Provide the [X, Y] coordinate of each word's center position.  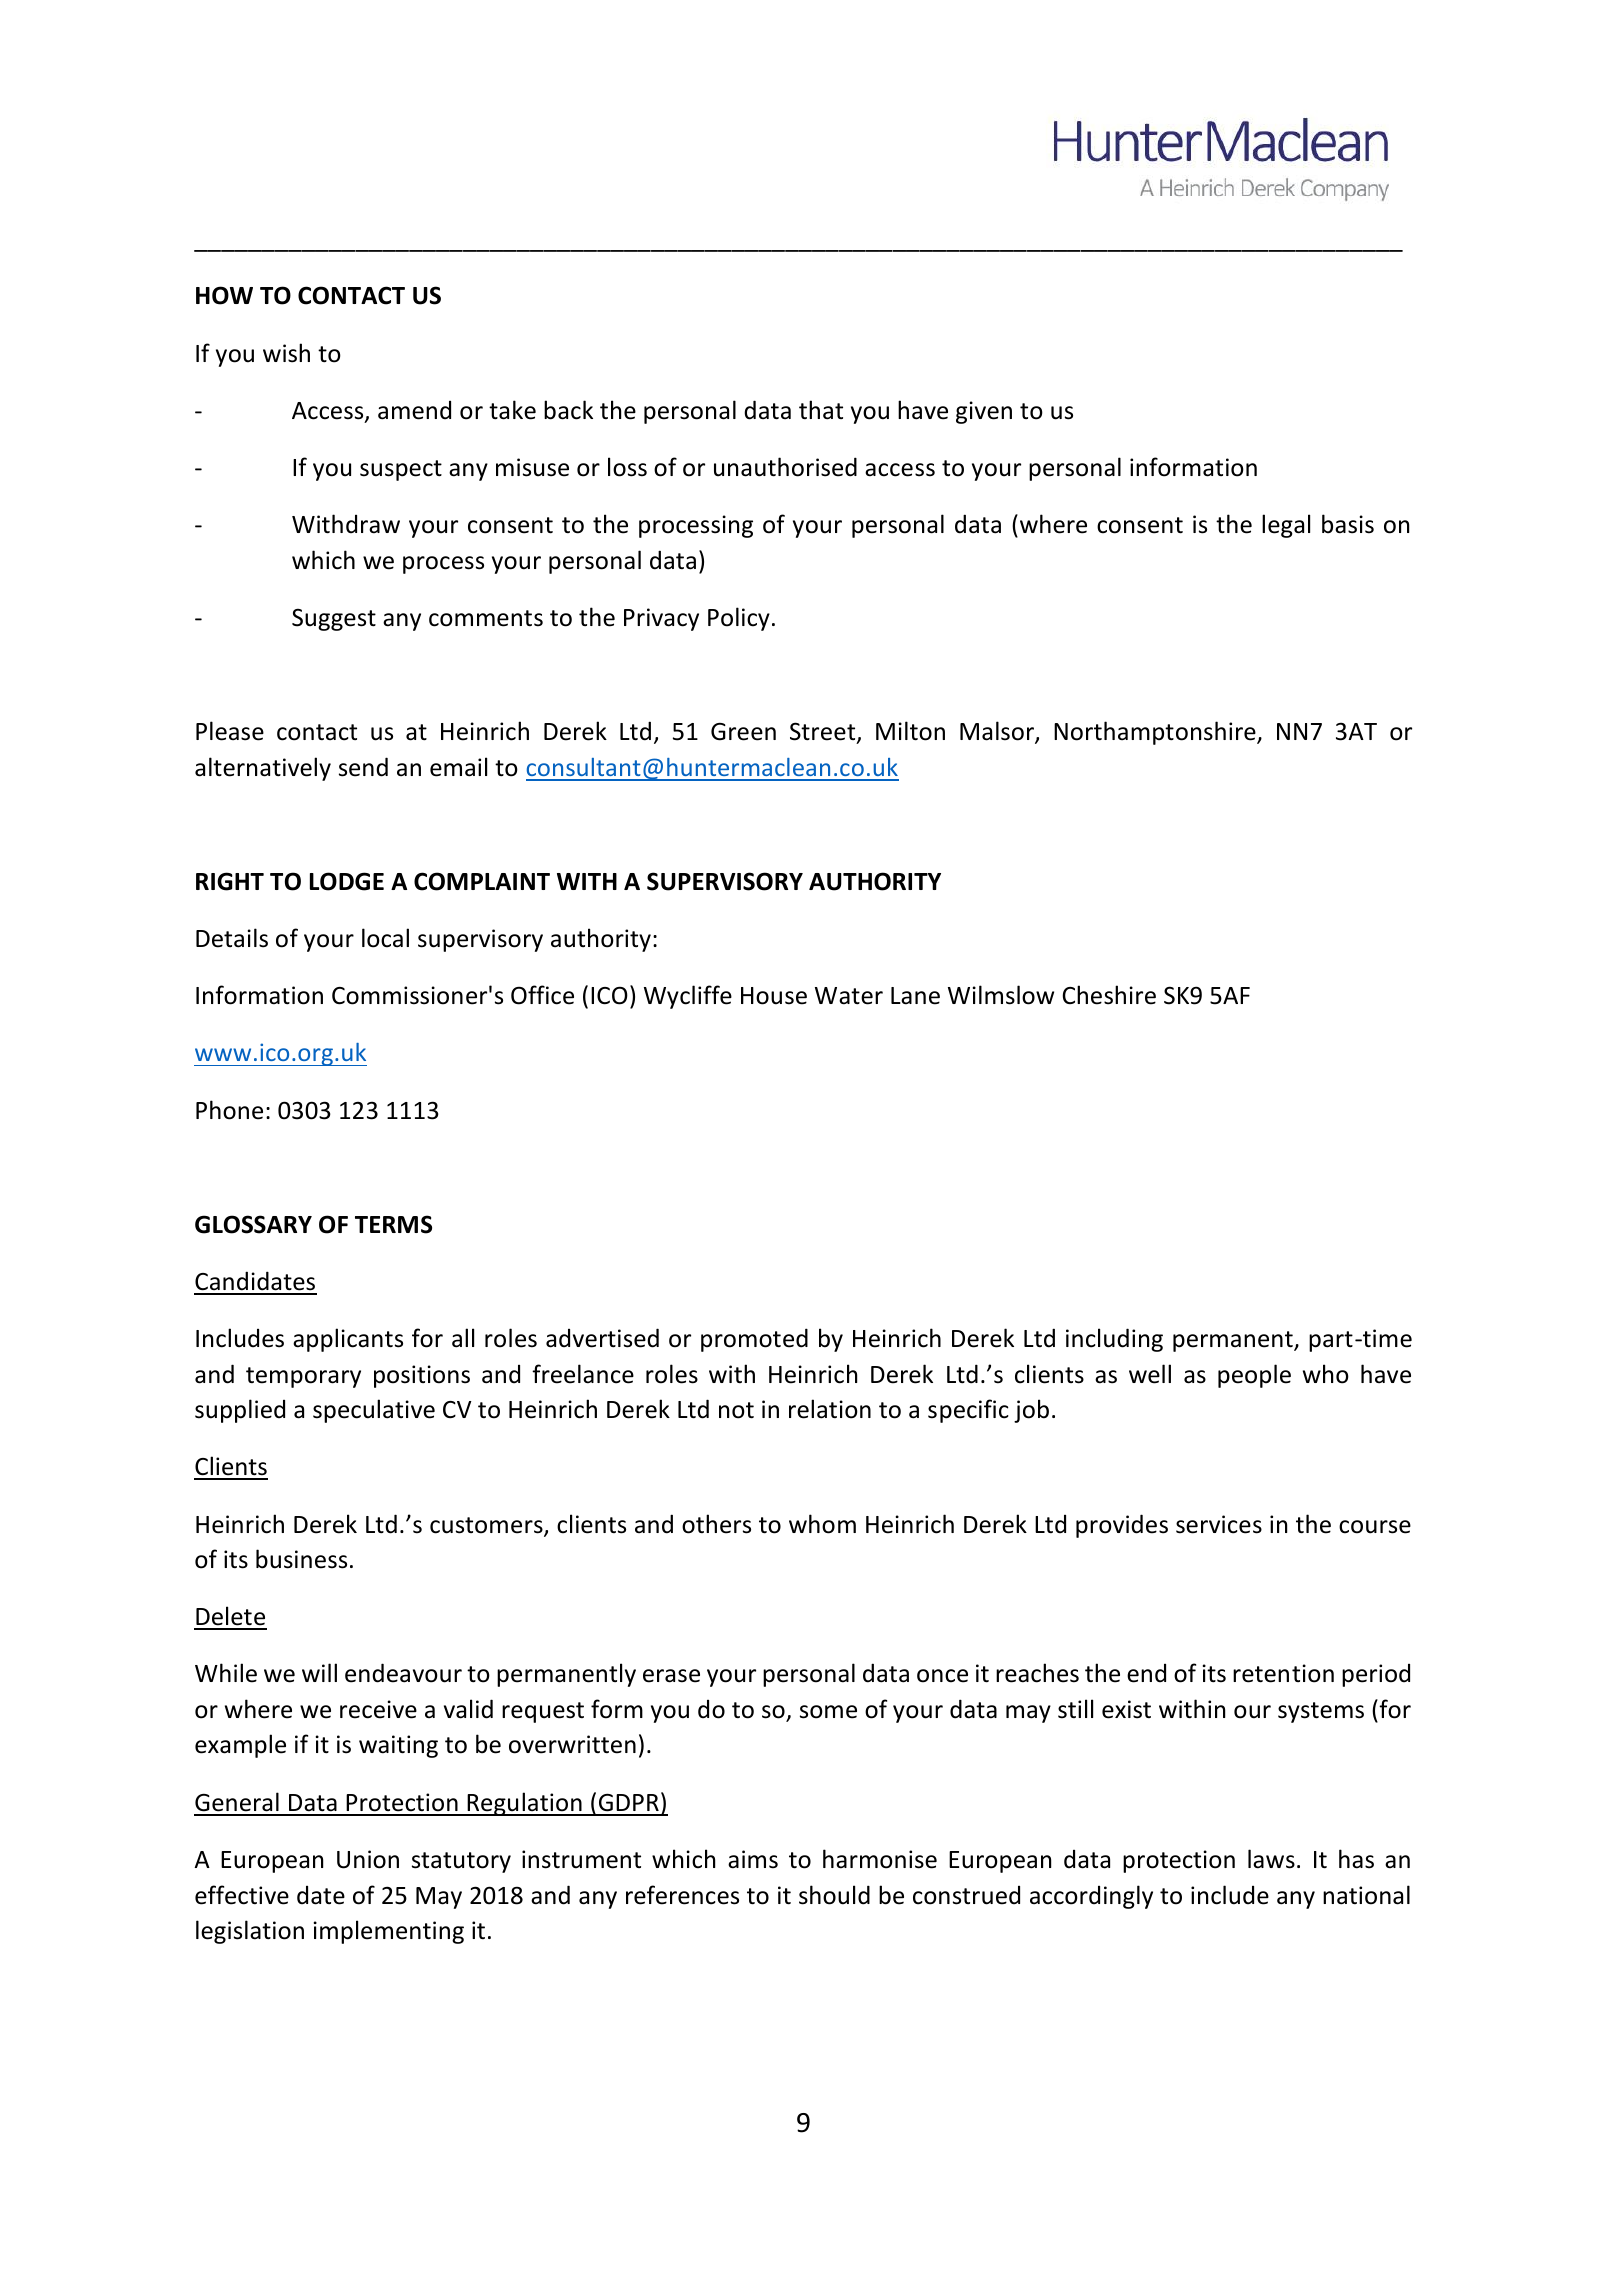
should [834, 1895]
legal [1286, 526]
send [363, 767]
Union [368, 1859]
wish [286, 353]
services [1219, 1524]
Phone [229, 1110]
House [774, 996]
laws [1271, 1859]
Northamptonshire [1156, 733]
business [301, 1559]
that [821, 410]
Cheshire [1109, 995]
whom [822, 1524]
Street [824, 732]
